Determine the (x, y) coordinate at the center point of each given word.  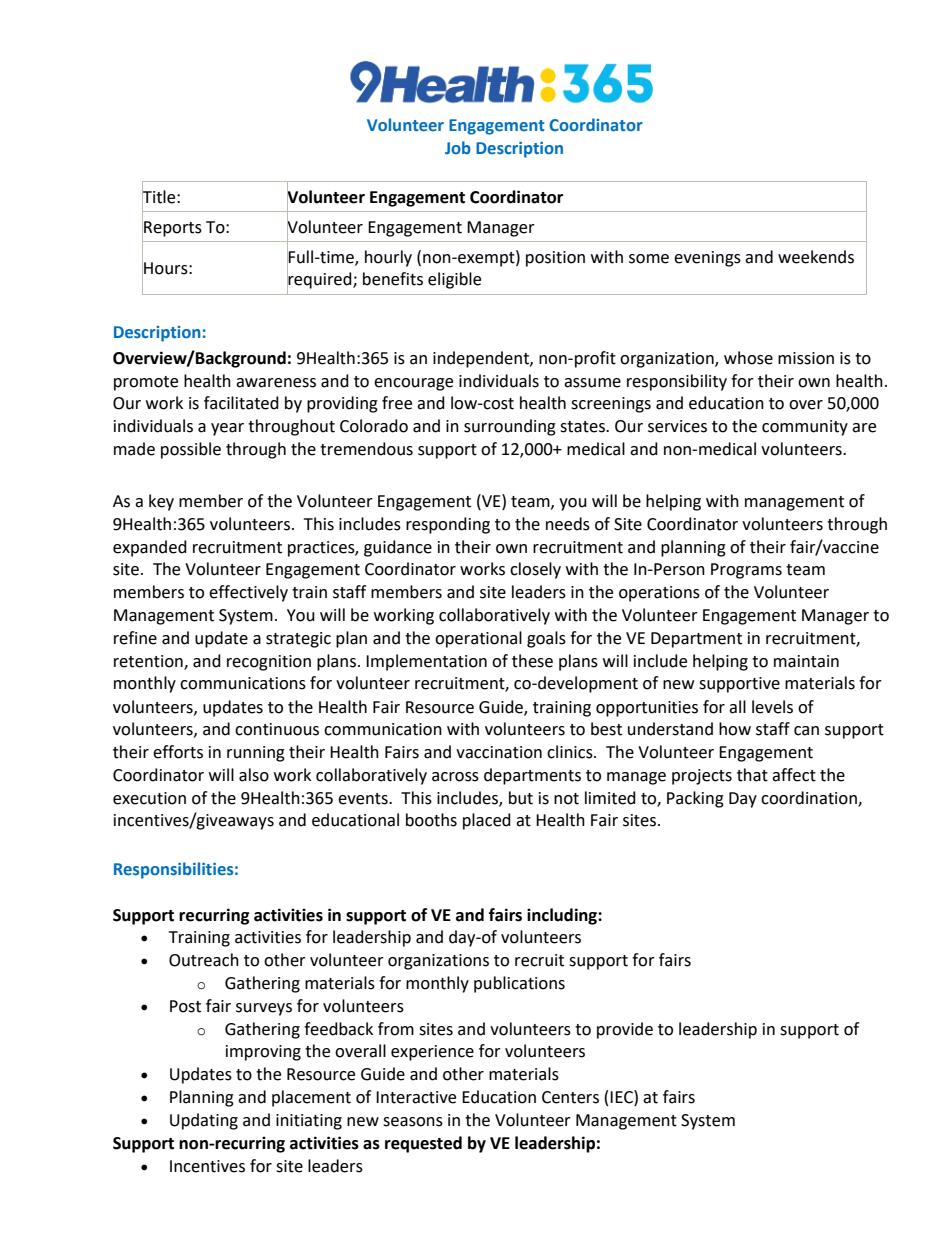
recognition (269, 663)
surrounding (510, 427)
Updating (204, 1121)
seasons (413, 1122)
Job (458, 147)
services (677, 426)
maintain (806, 661)
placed (487, 821)
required (320, 280)
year (227, 429)
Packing (695, 799)
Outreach (204, 960)
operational (478, 639)
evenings (707, 259)
